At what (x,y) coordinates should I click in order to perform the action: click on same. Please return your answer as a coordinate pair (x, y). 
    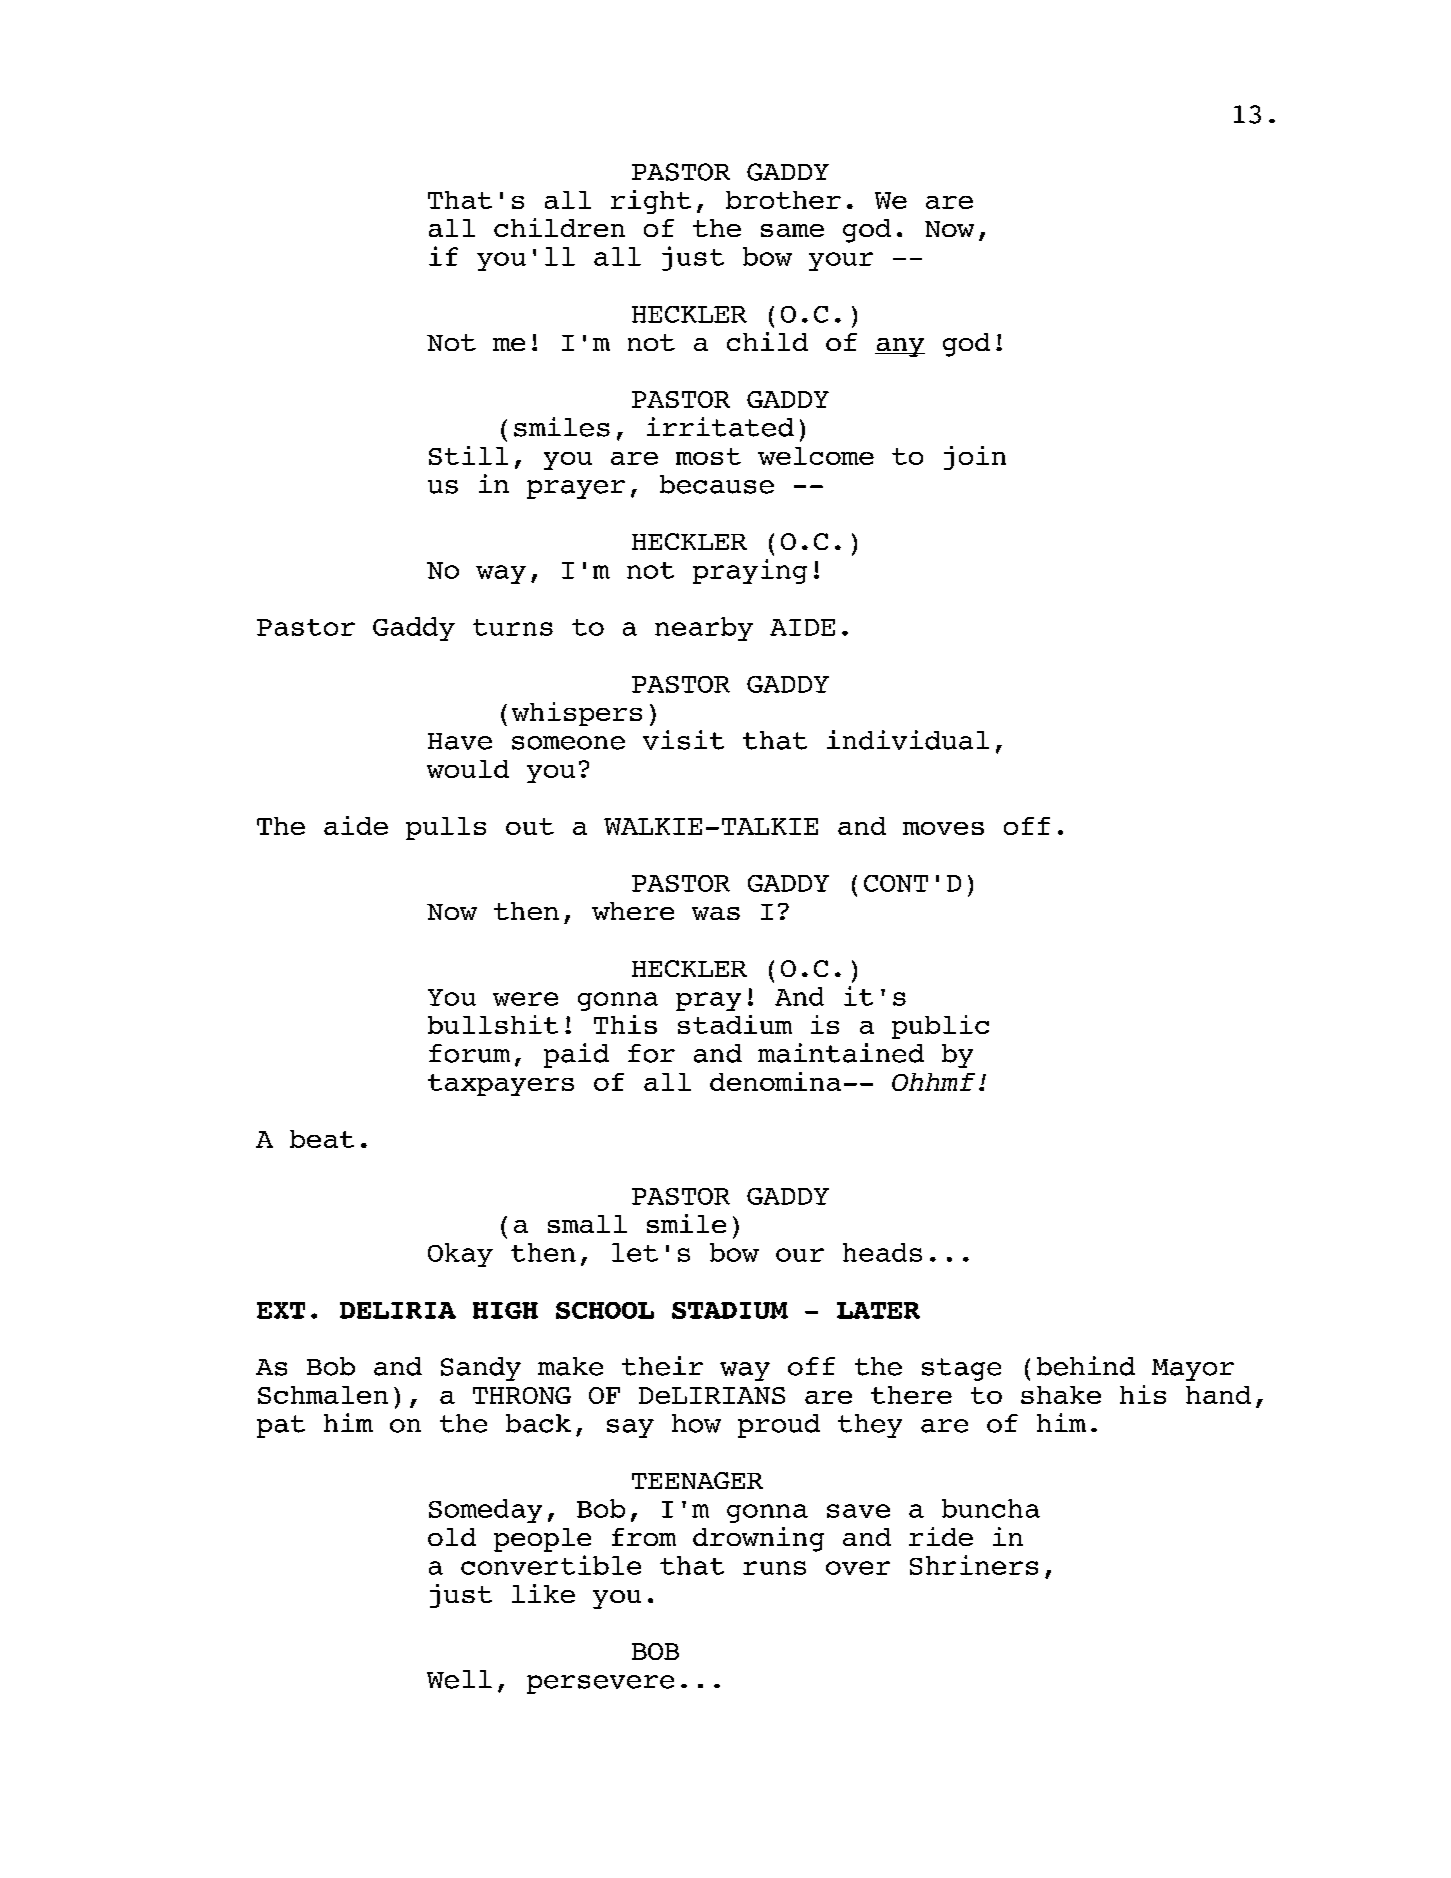
    Looking at the image, I should click on (792, 230).
